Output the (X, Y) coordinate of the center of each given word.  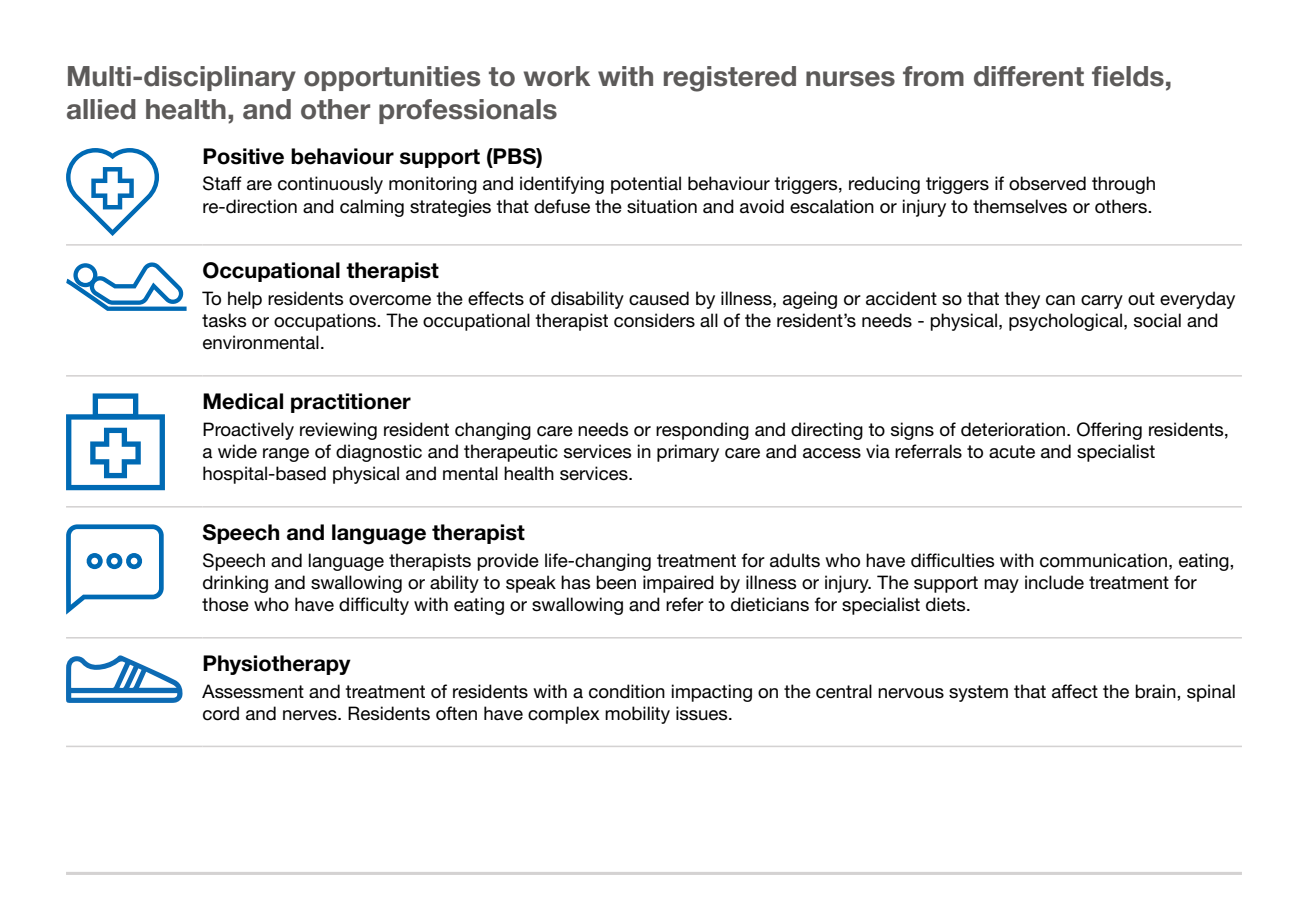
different (1029, 76)
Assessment (253, 691)
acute (1012, 452)
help (245, 300)
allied (101, 109)
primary (688, 453)
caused (659, 298)
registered (730, 79)
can (1060, 300)
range (286, 455)
